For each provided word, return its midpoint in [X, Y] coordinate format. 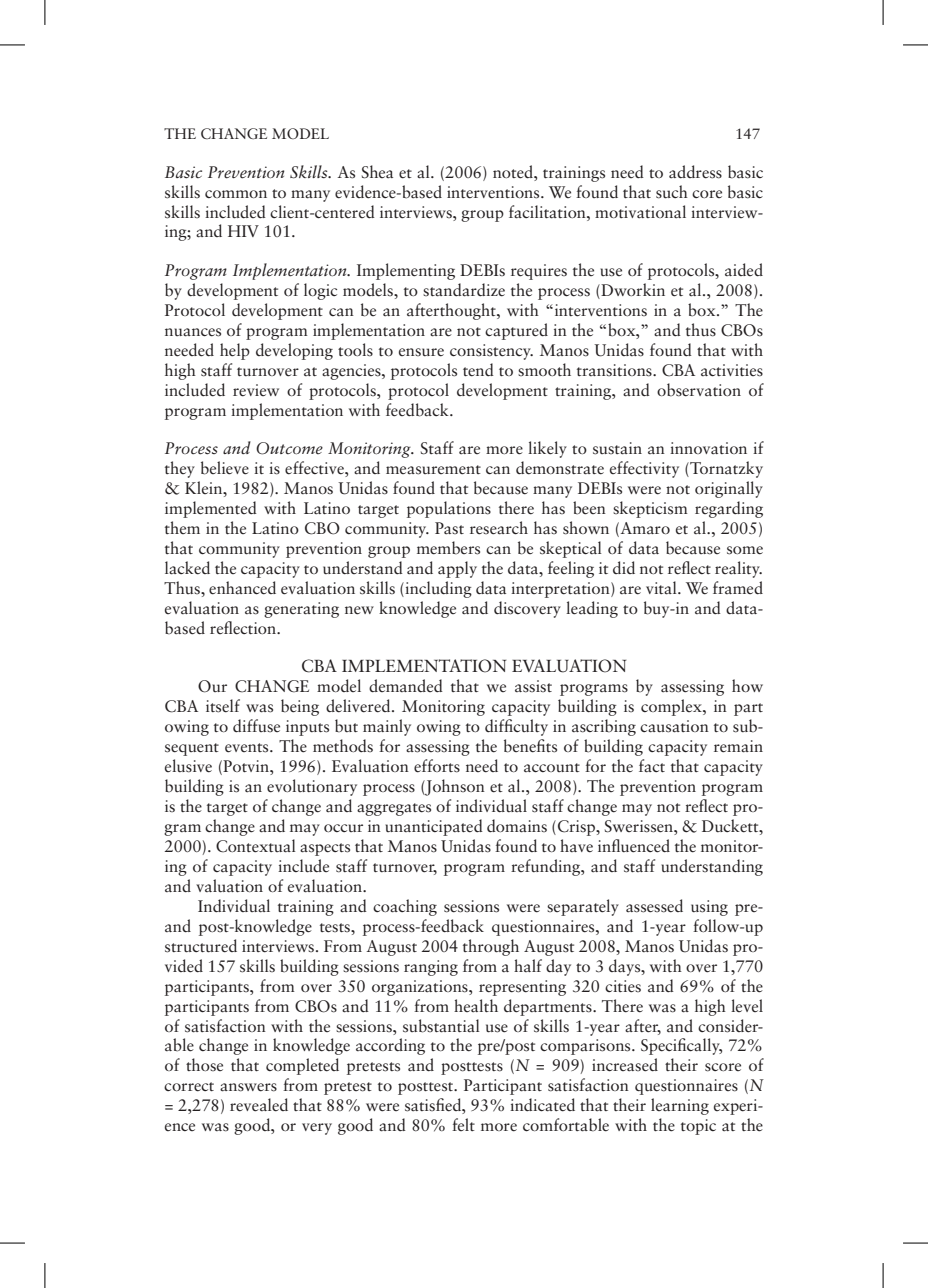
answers [248, 1087]
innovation [708, 448]
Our [212, 686]
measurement [433, 470]
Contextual [256, 846]
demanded [406, 685]
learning [680, 1106]
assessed [654, 906]
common [236, 194]
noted [514, 172]
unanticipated [434, 827]
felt [463, 1124]
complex [672, 707]
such [672, 192]
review [256, 390]
